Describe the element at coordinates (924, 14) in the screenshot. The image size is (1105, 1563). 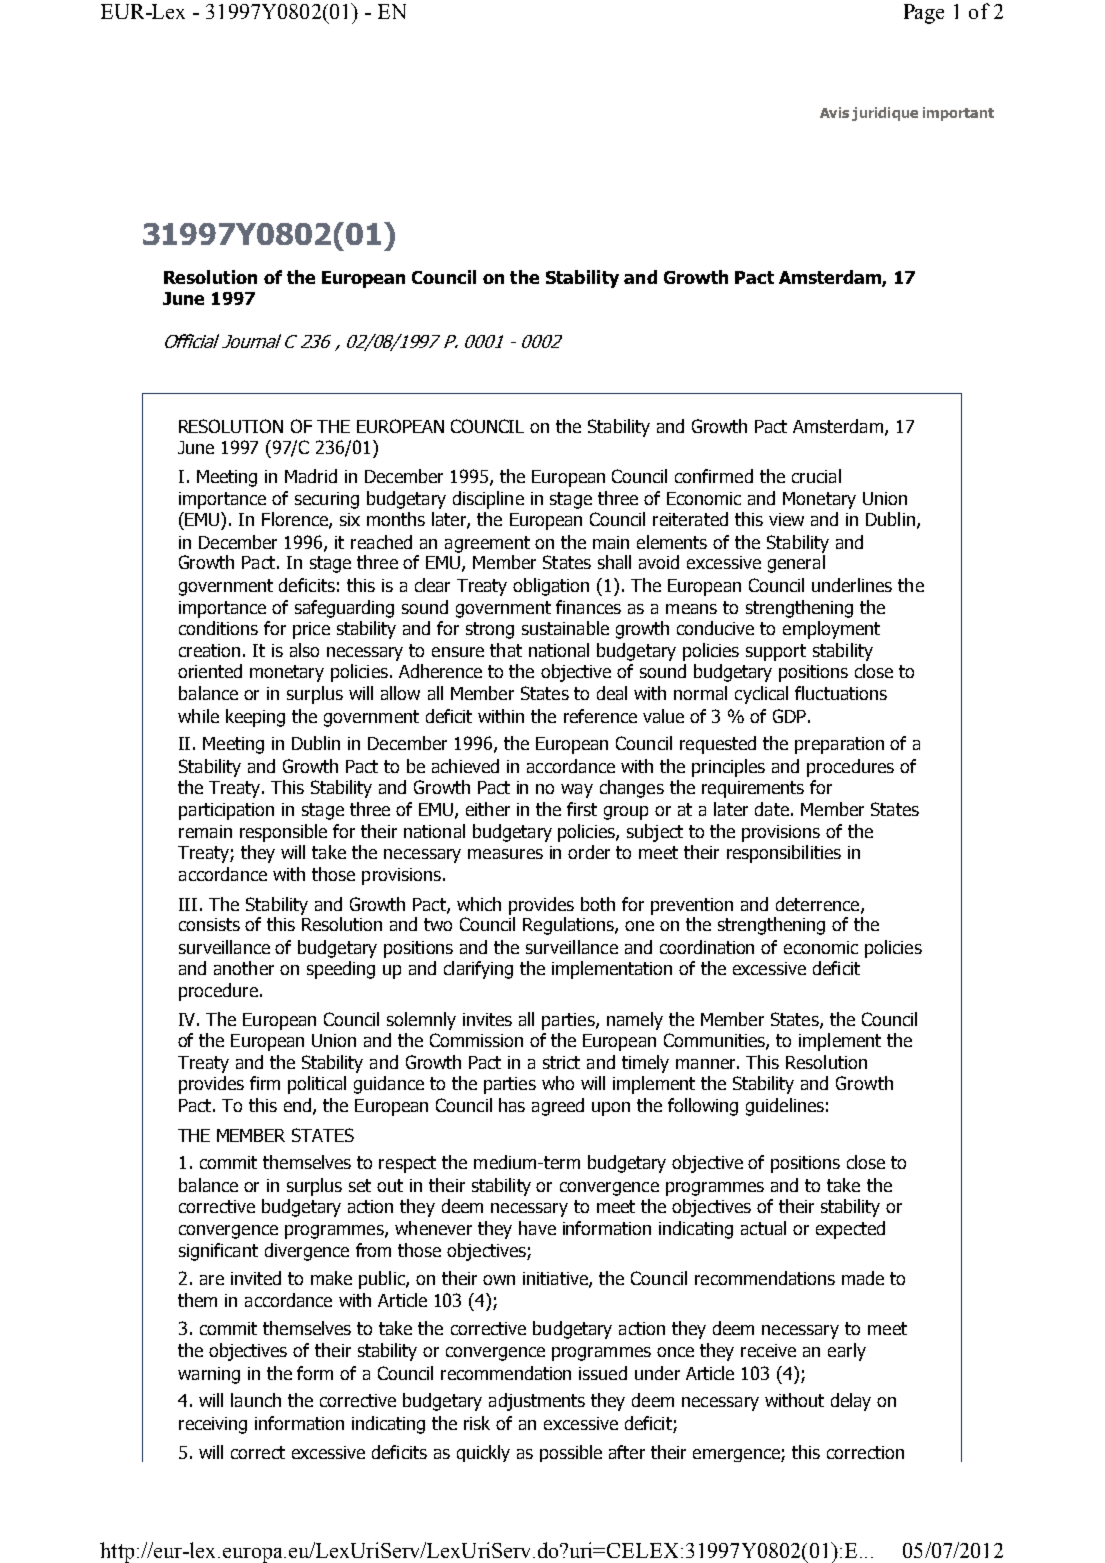
I see `Page` at that location.
